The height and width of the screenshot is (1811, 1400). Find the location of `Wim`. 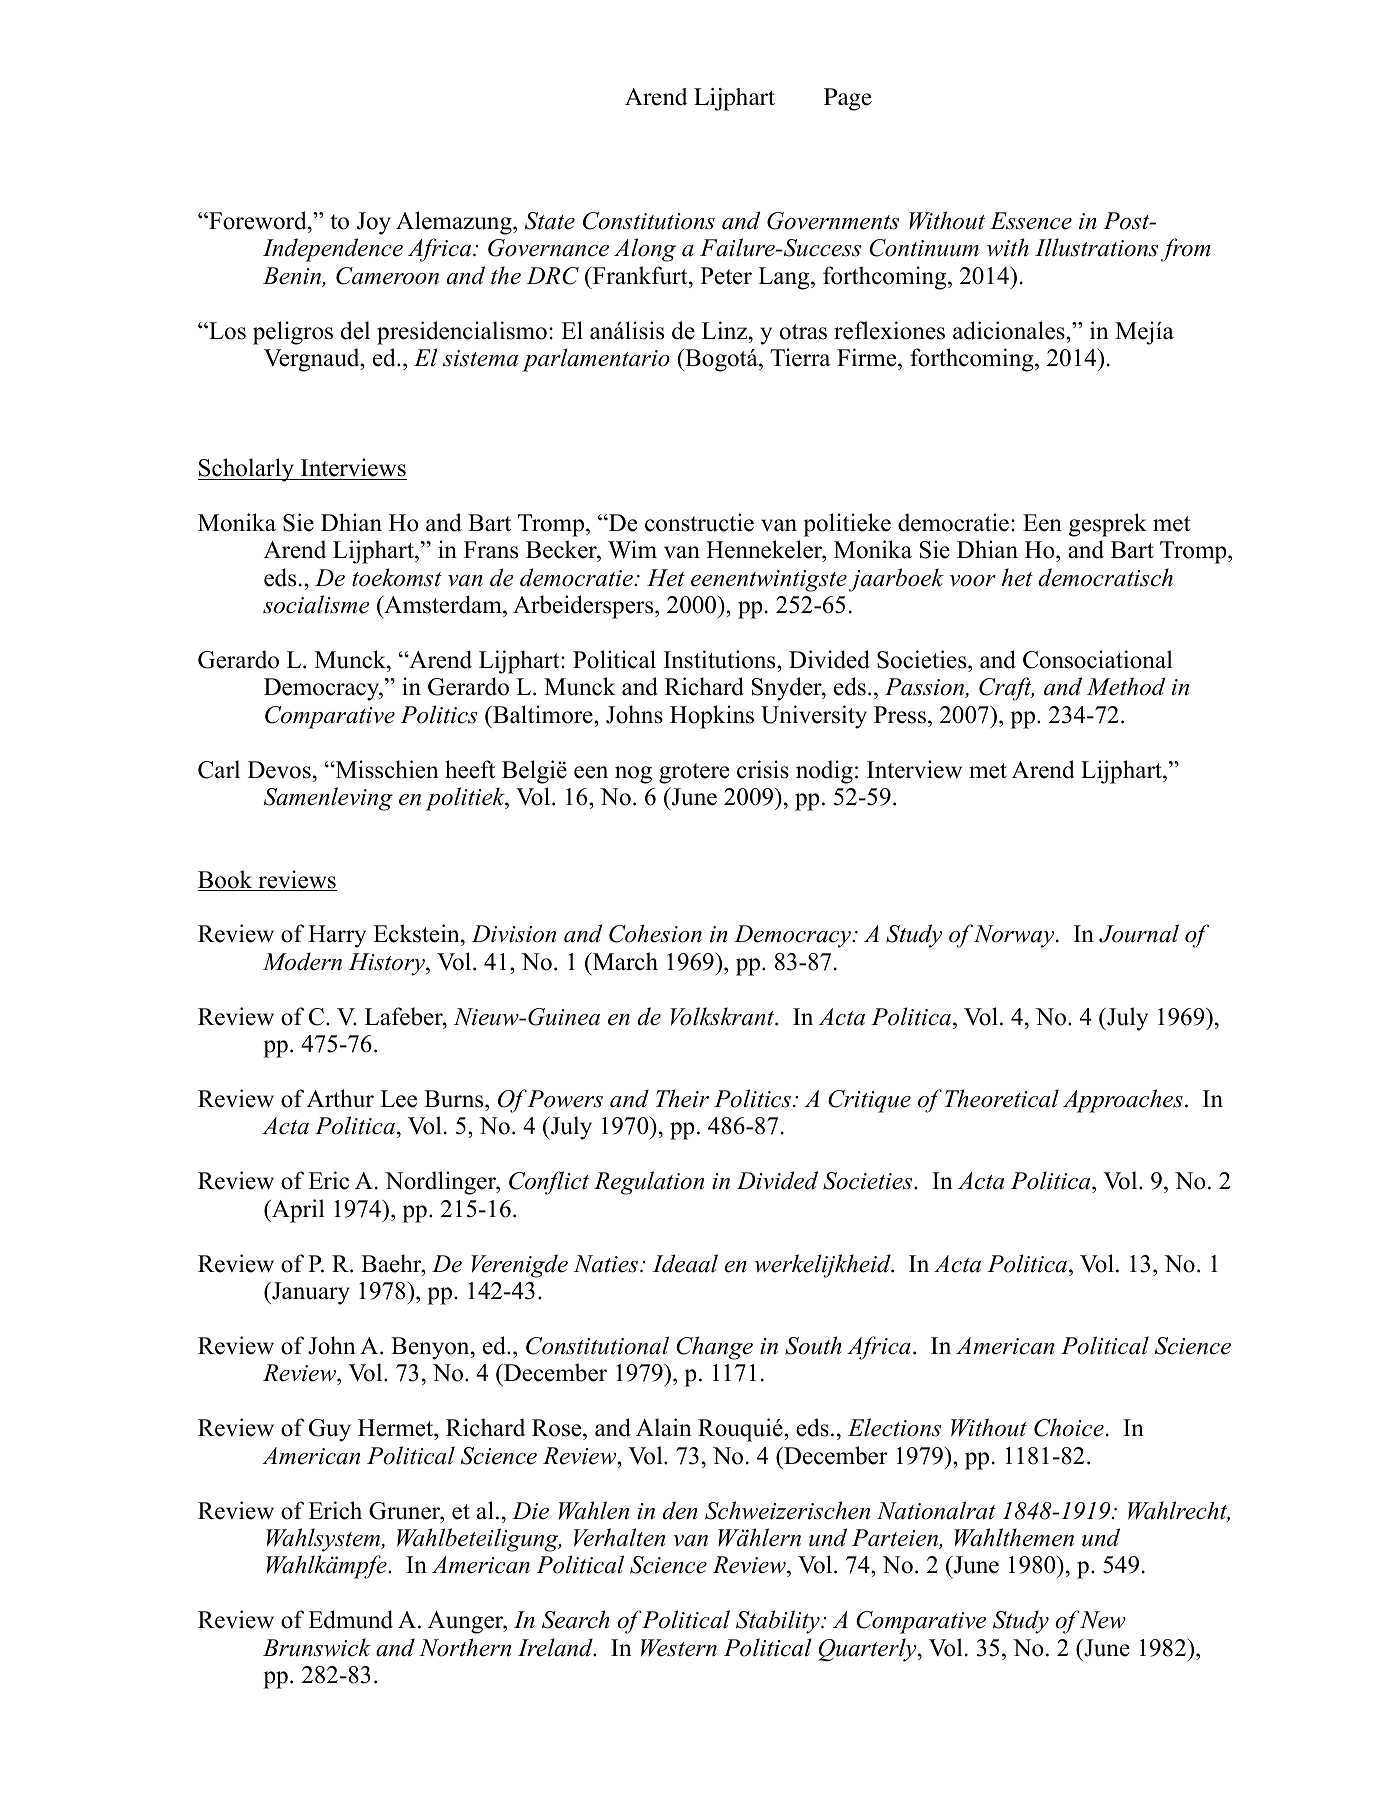

Wim is located at coordinates (632, 549).
